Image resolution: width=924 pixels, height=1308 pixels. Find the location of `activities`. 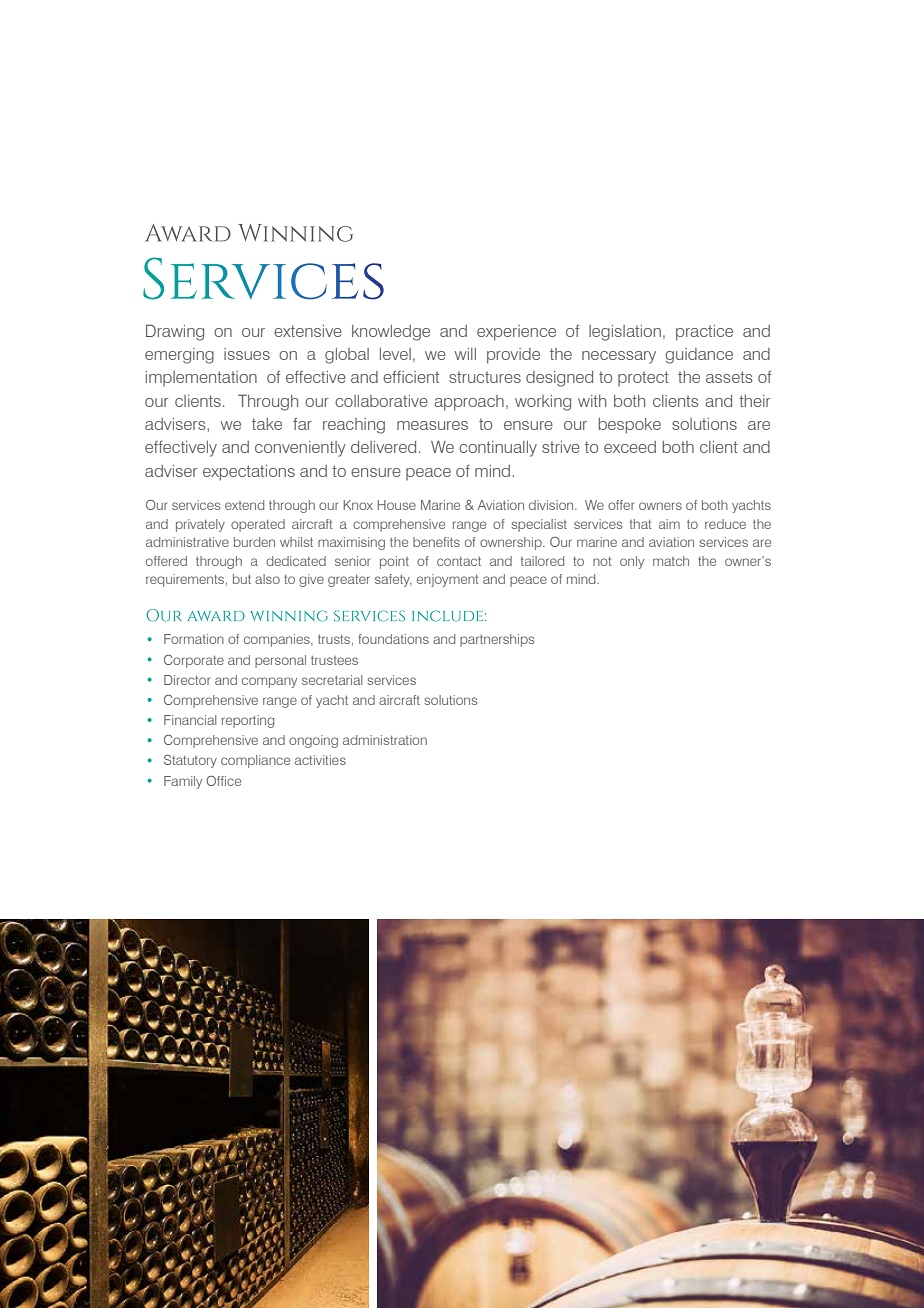

activities is located at coordinates (320, 760).
